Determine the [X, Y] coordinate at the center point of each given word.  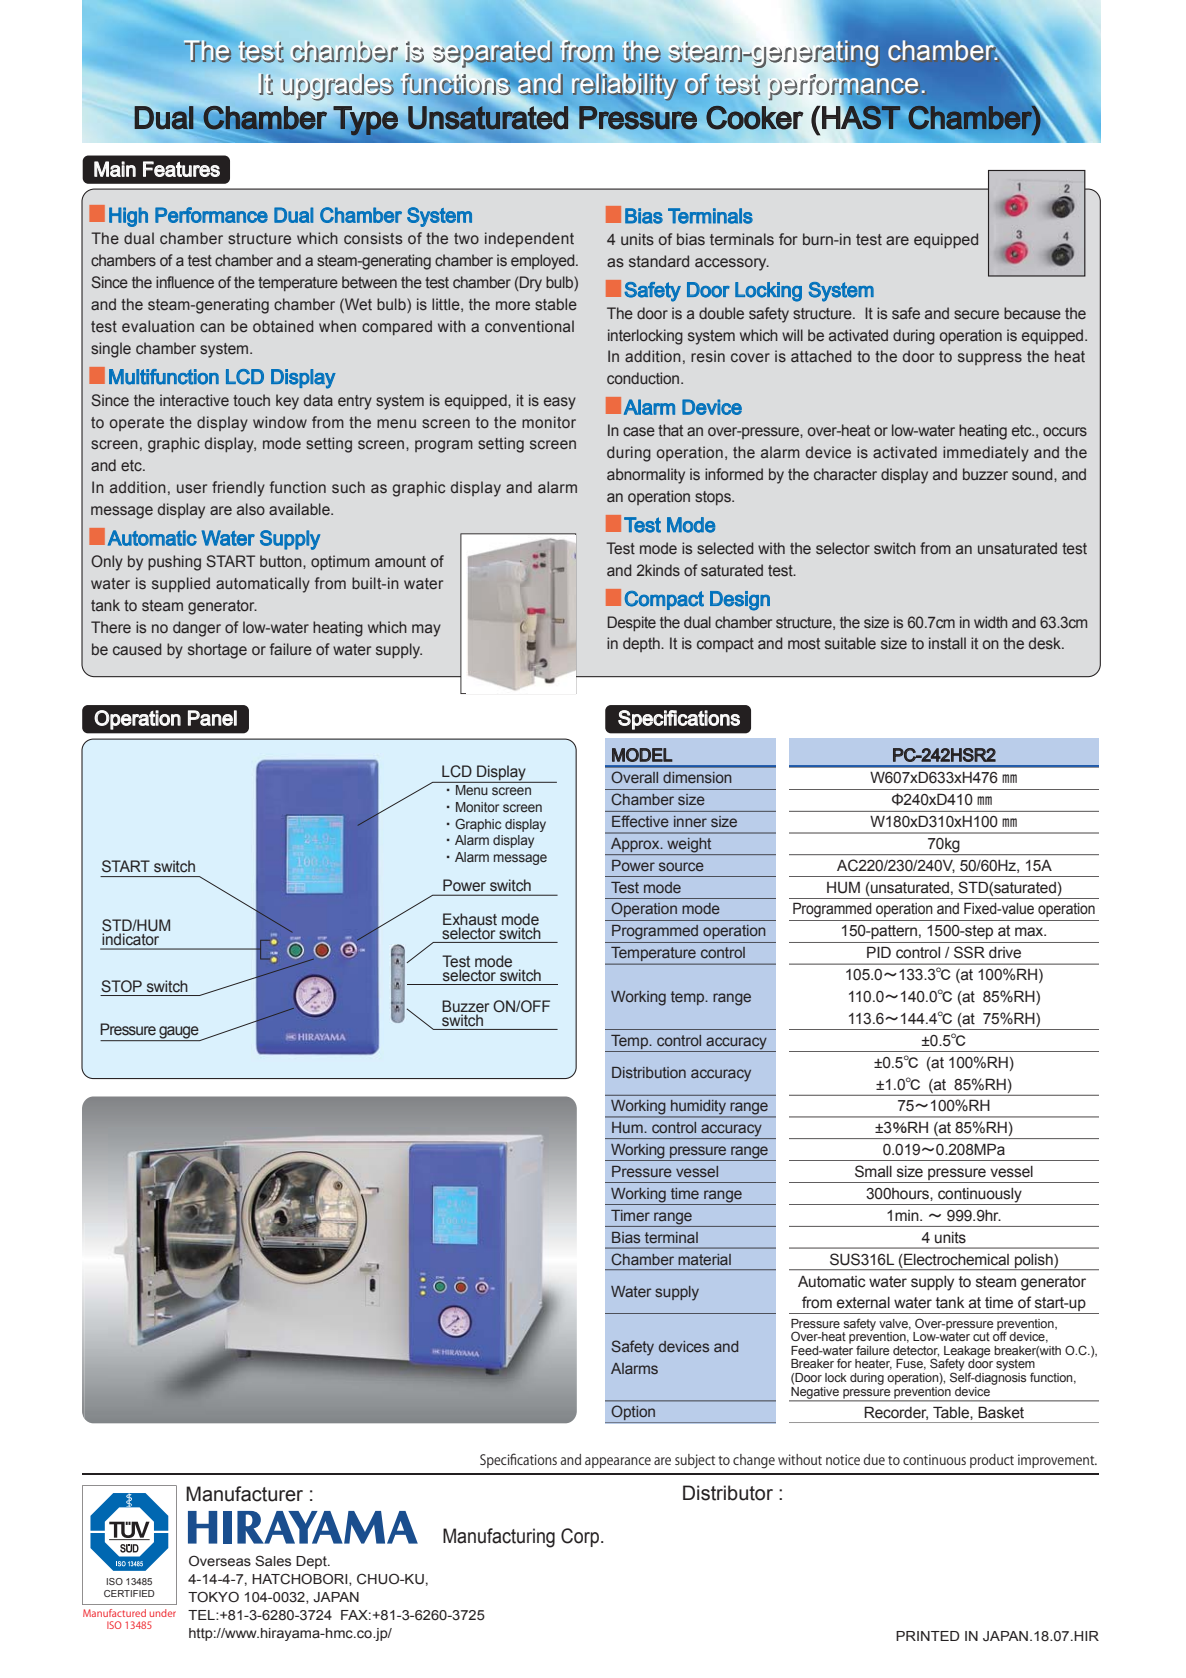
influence [185, 282]
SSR [969, 952]
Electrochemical [955, 1259]
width [990, 622]
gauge [179, 1033]
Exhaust [470, 919]
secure [976, 314]
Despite [632, 623]
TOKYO [213, 1596]
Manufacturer [244, 1494]
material [704, 1259]
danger [197, 629]
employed [544, 262]
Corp [581, 1537]
